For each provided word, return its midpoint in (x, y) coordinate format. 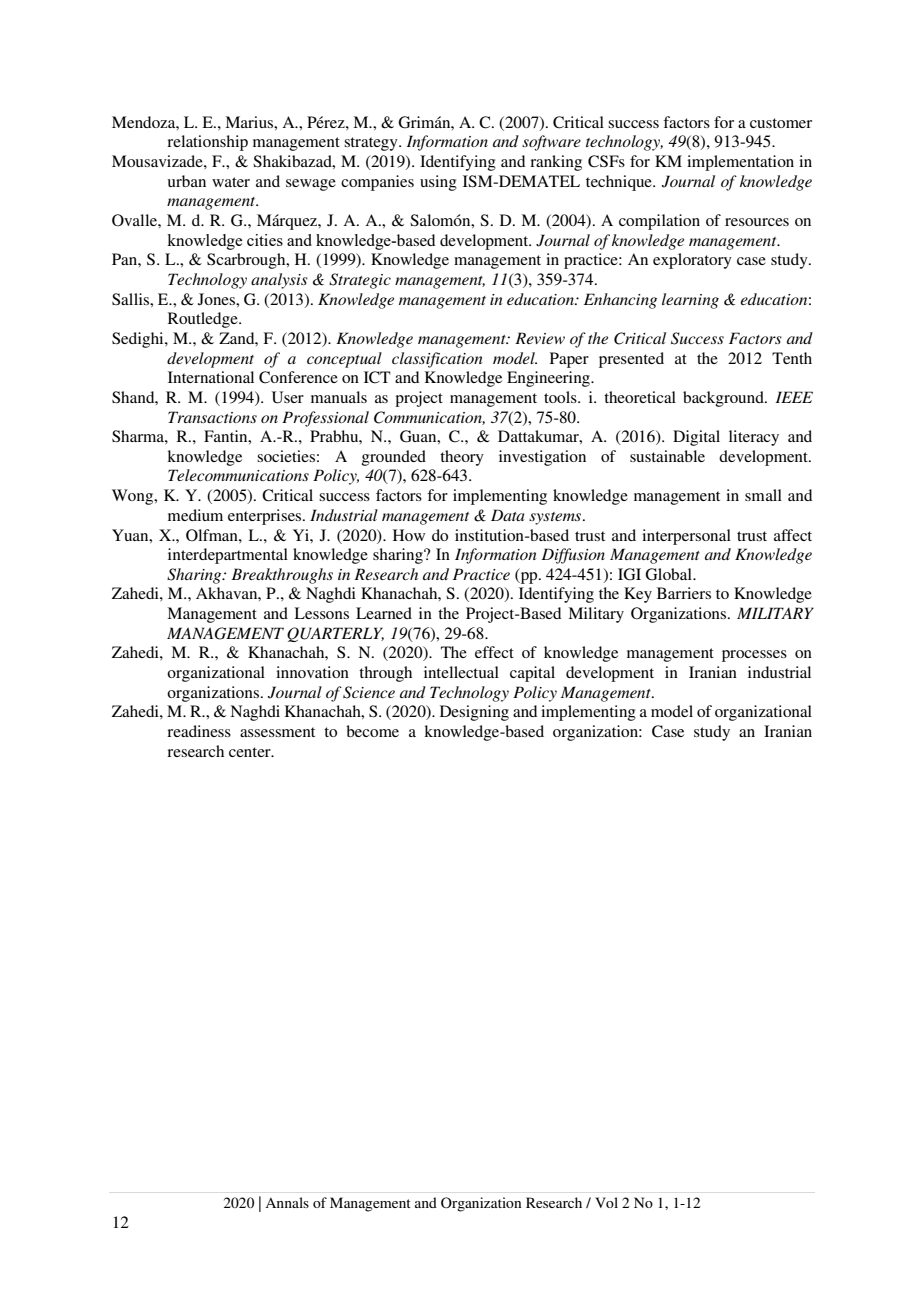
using (438, 183)
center (251, 752)
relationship (207, 143)
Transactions (212, 417)
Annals (287, 1202)
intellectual (461, 672)
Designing (474, 713)
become (372, 731)
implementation (740, 163)
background (724, 399)
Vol (606, 1202)
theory (462, 458)
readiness (199, 731)
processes (754, 656)
